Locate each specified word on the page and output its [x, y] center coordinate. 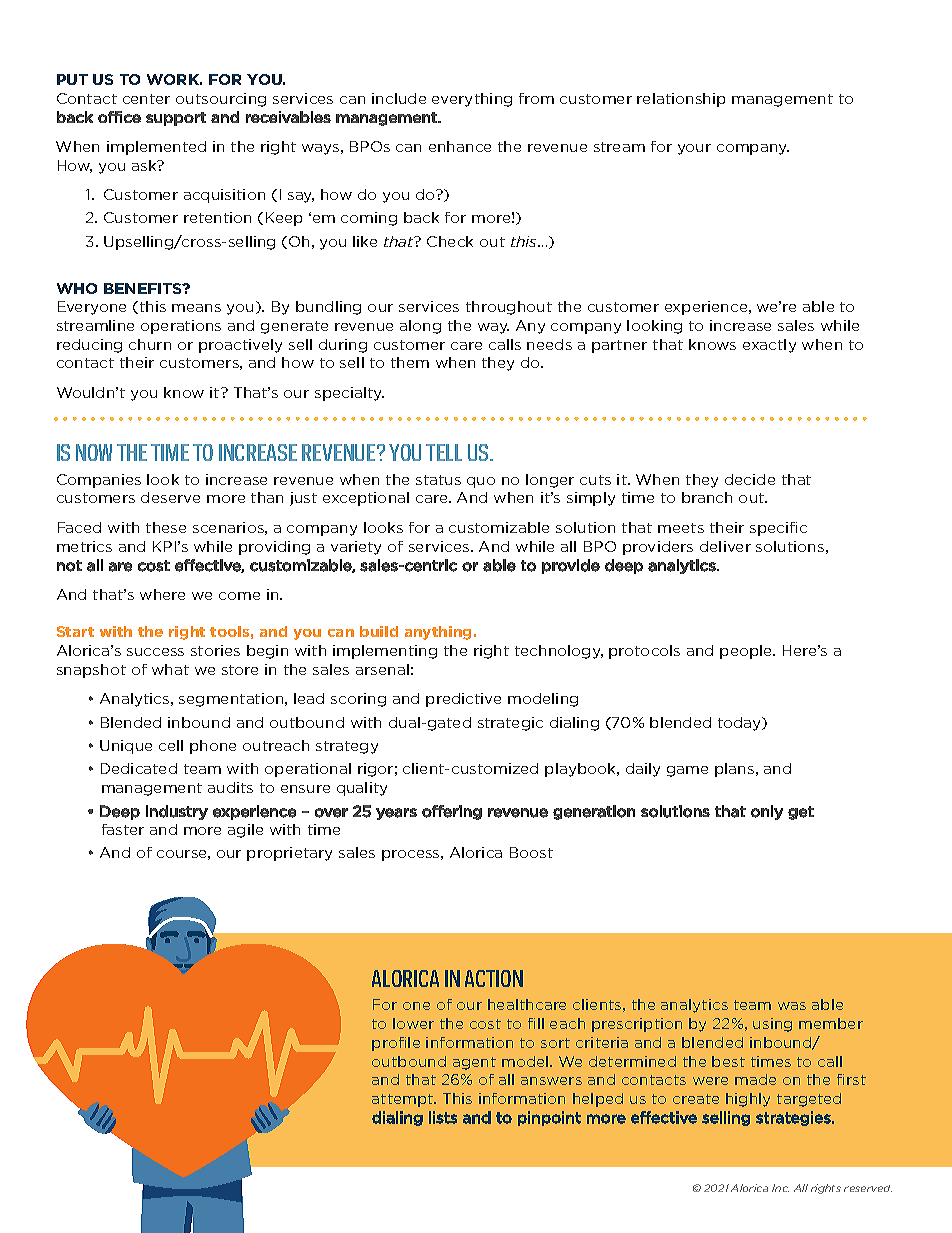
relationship [681, 100]
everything [472, 100]
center [146, 99]
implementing [385, 652]
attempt [403, 1100]
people [747, 652]
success [155, 652]
